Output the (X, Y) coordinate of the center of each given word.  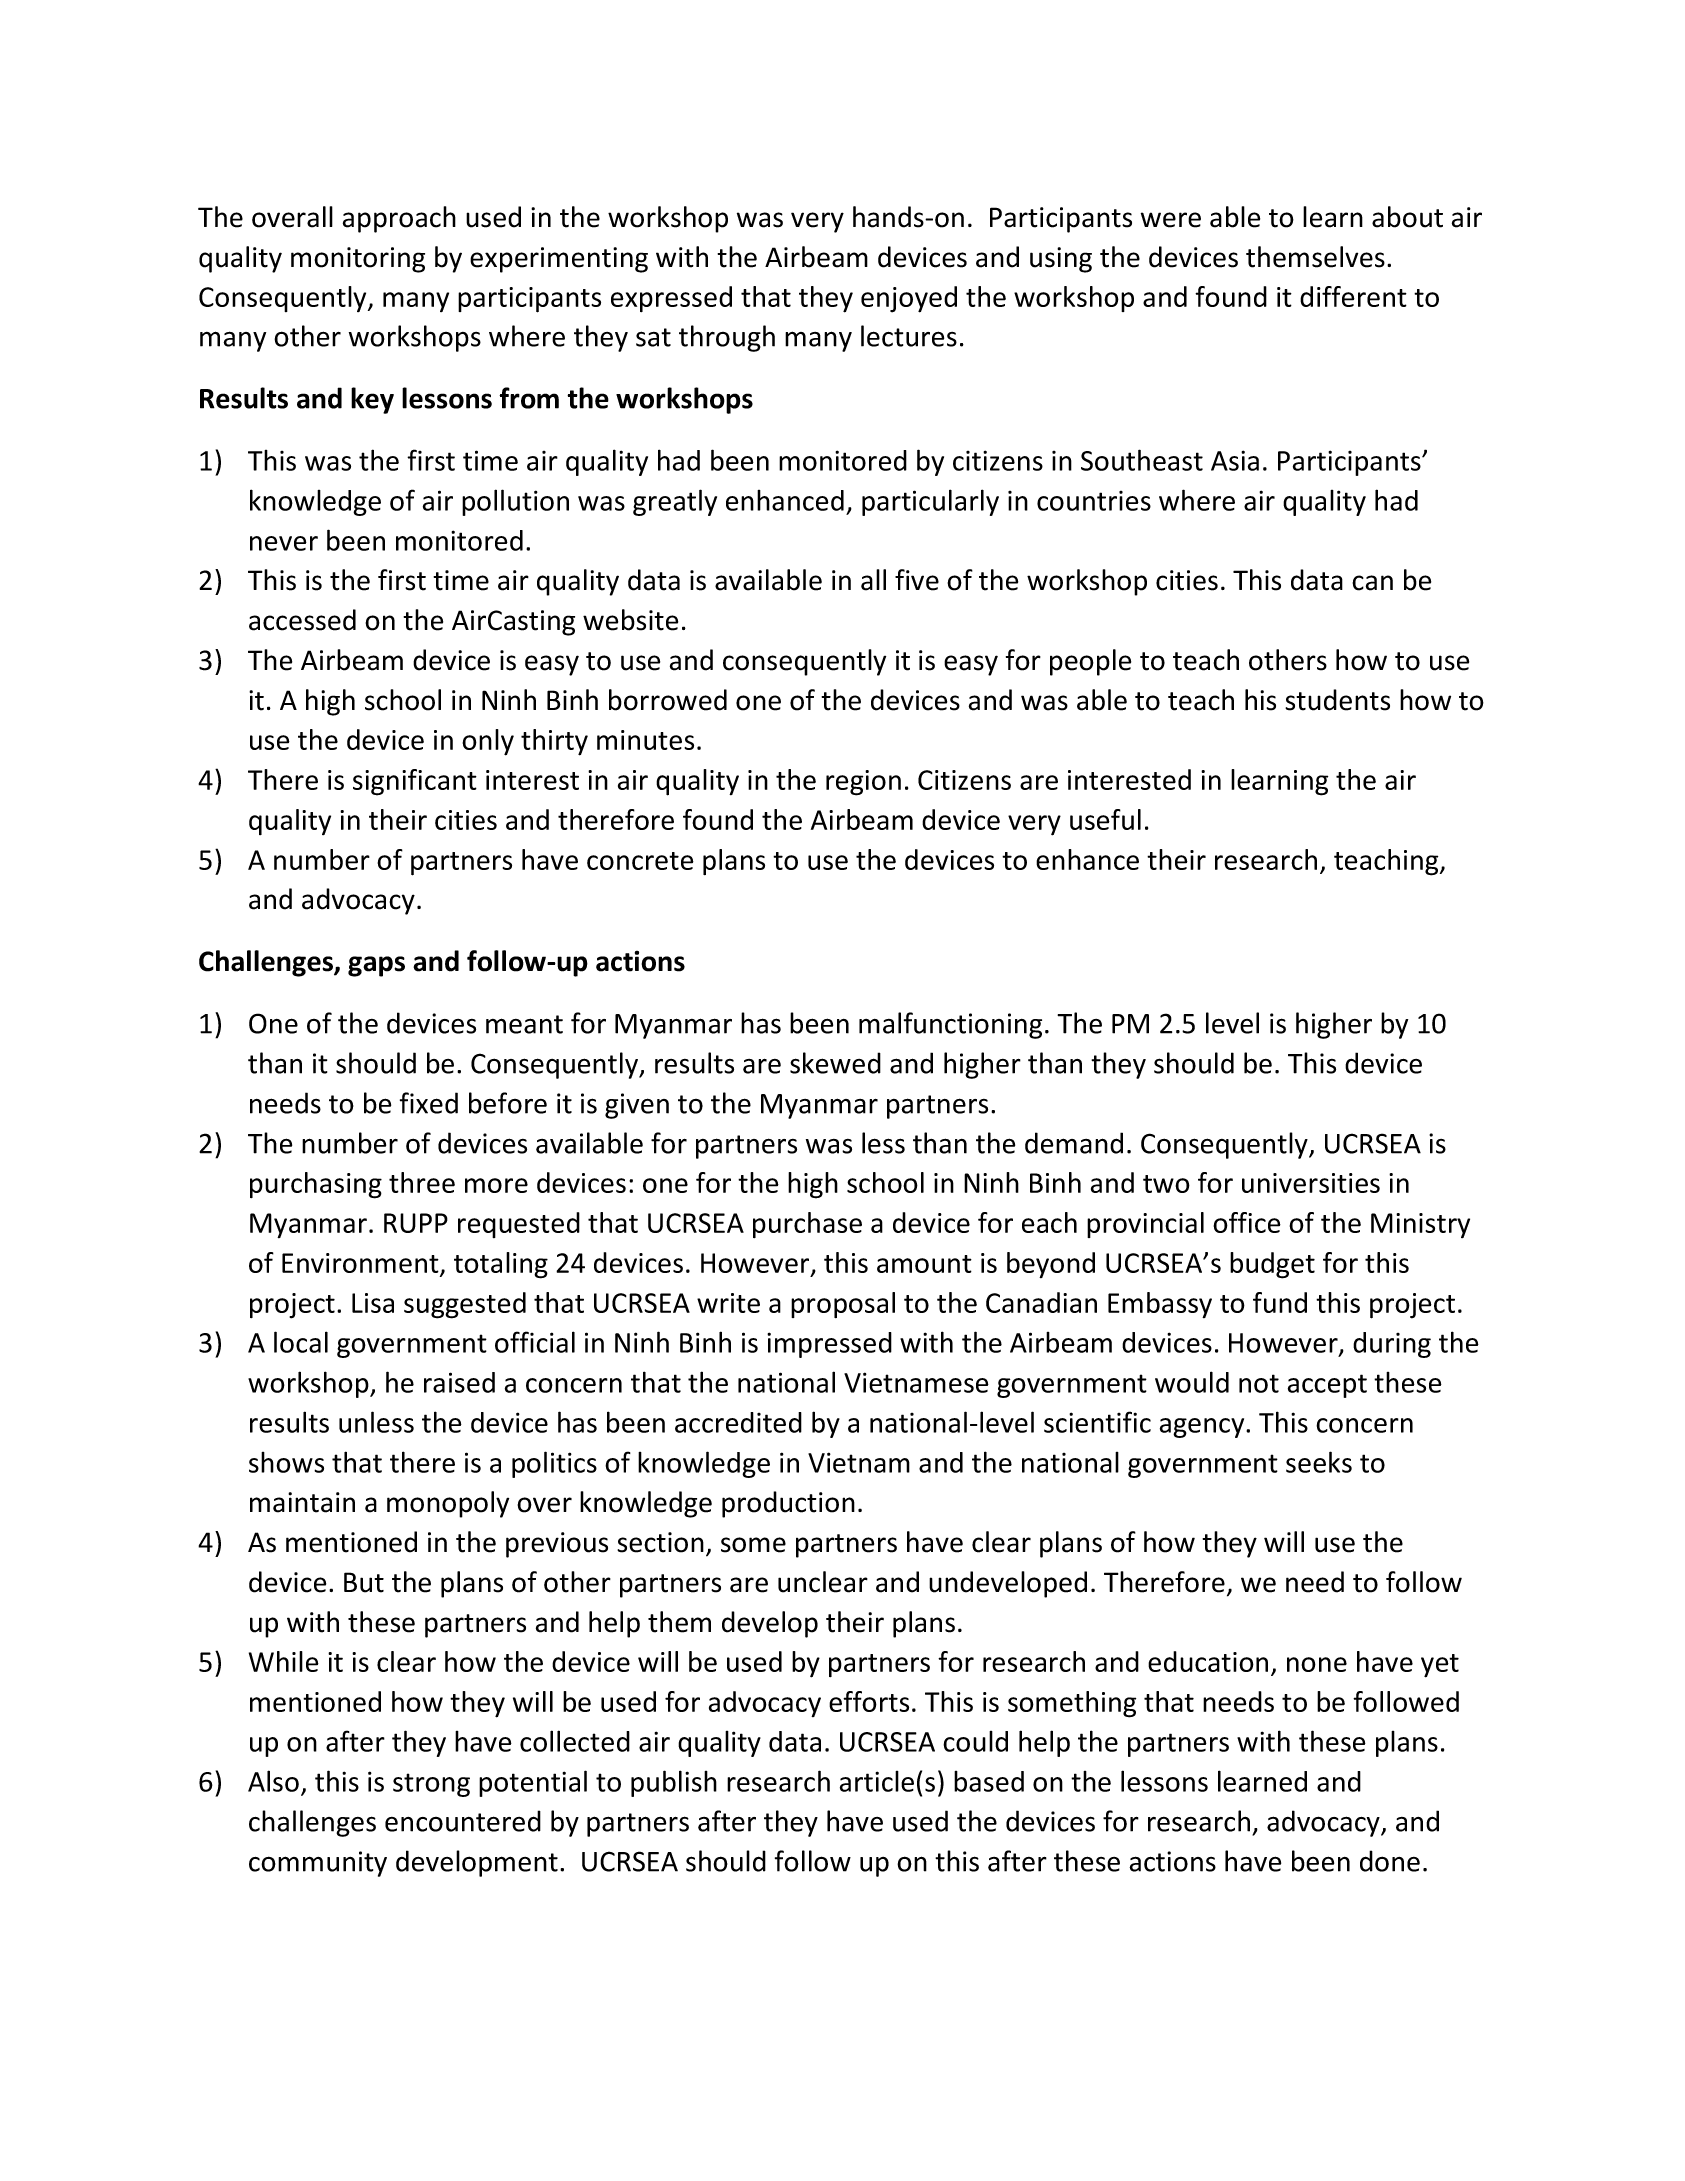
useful (1105, 819)
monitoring (358, 260)
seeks (1319, 1462)
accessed (302, 620)
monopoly (448, 1504)
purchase (807, 1225)
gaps (376, 966)
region (863, 783)
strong (431, 1785)
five (917, 580)
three (422, 1182)
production (788, 1504)
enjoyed (909, 299)
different (1353, 296)
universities (1311, 1183)
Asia (1235, 460)
